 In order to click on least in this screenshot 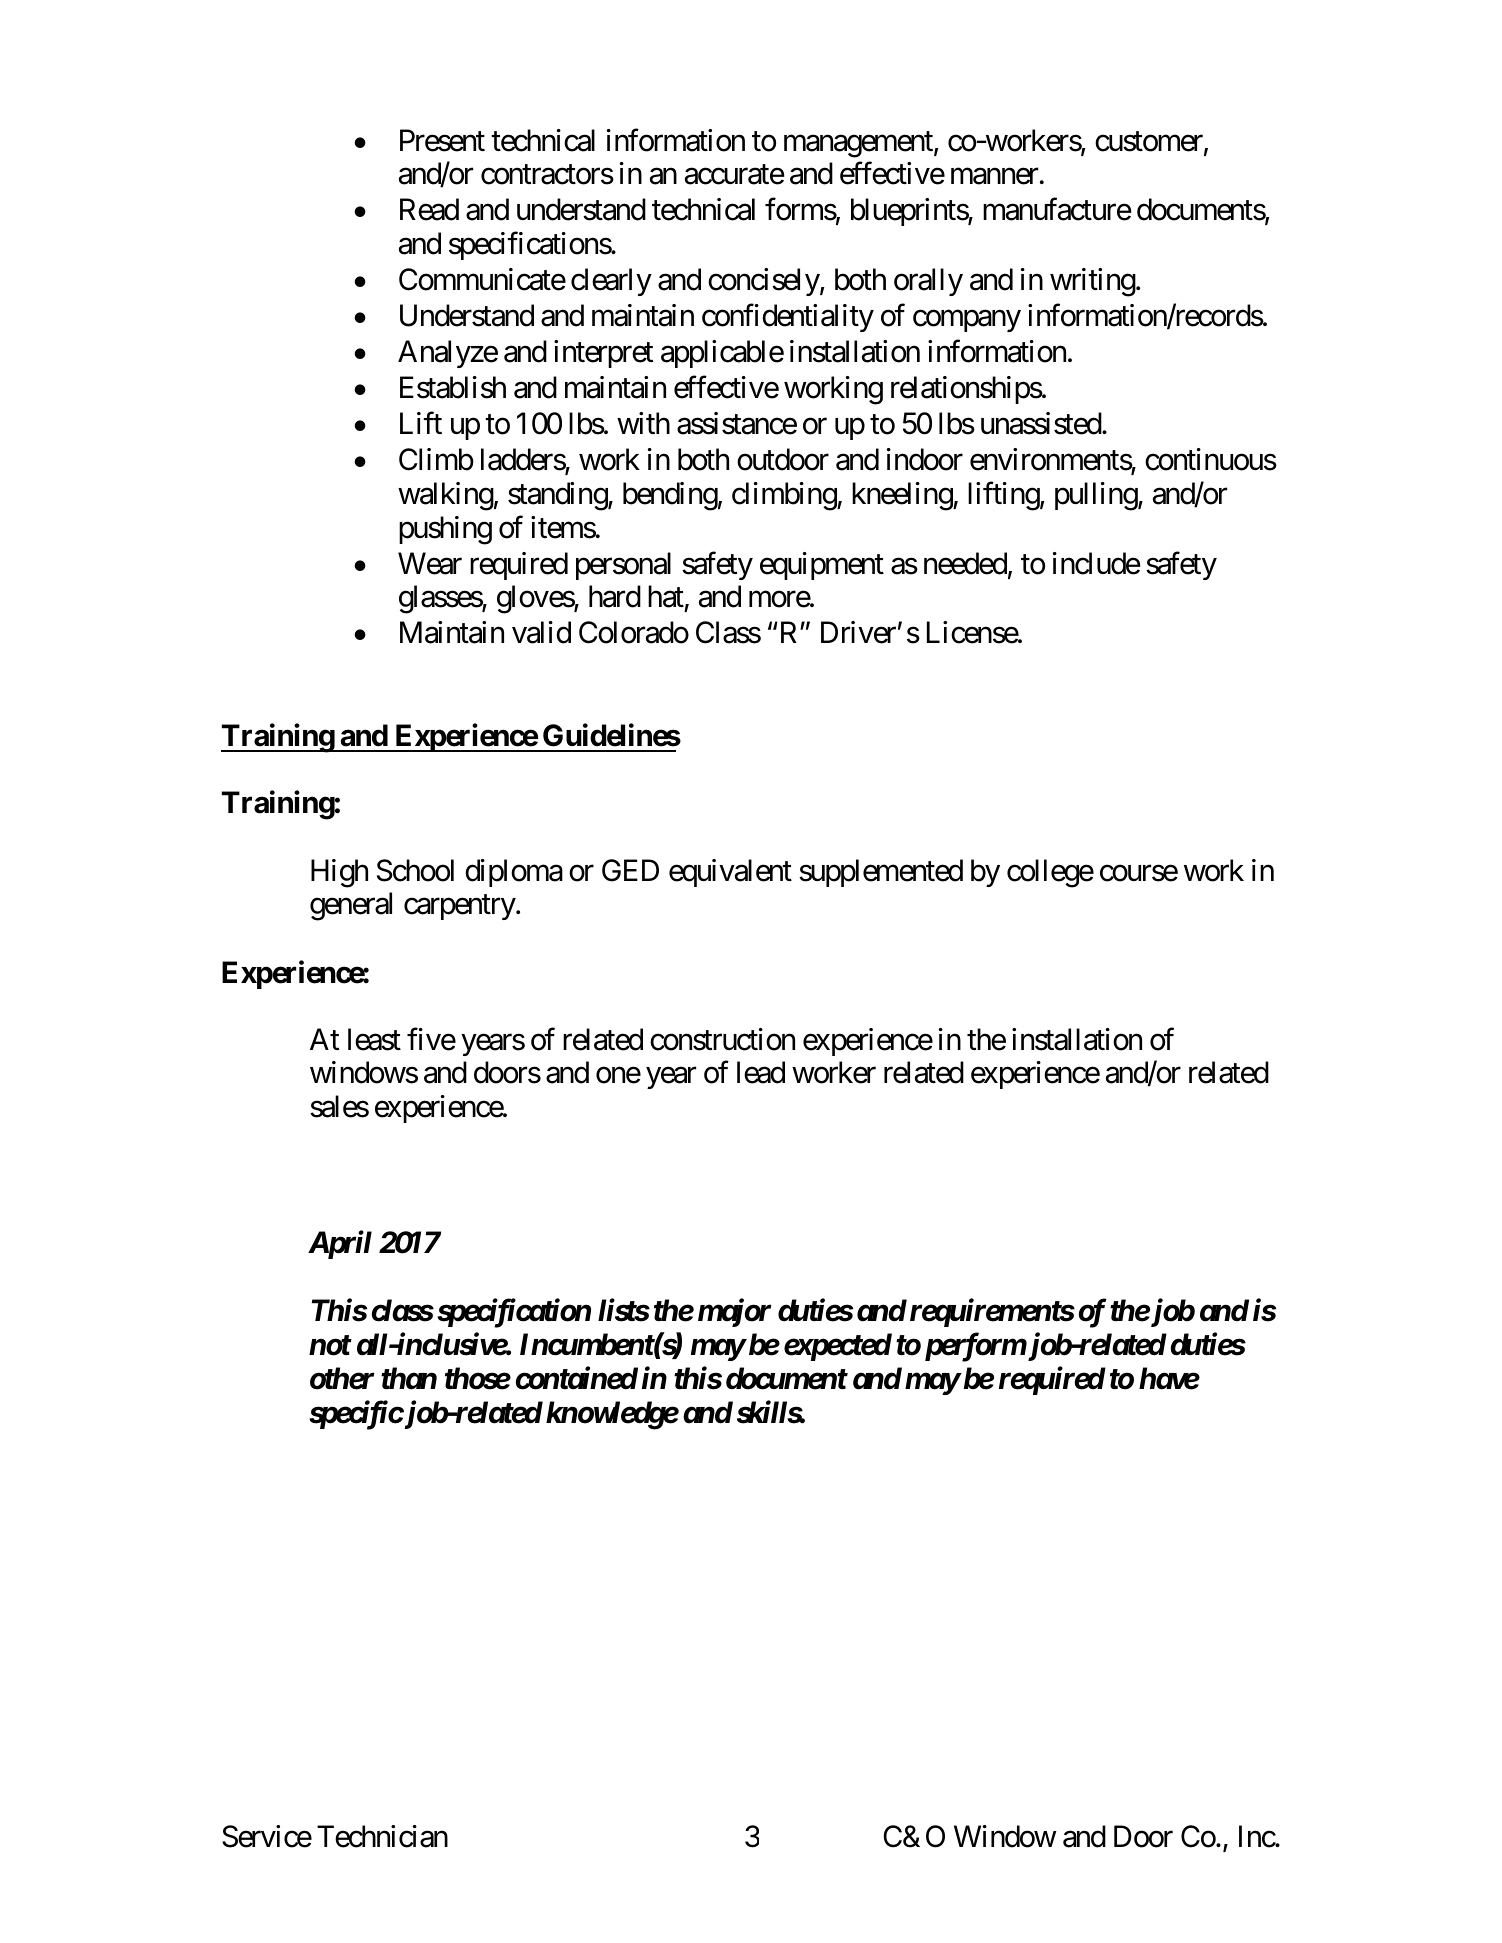, I will do `click(374, 1039)`.
